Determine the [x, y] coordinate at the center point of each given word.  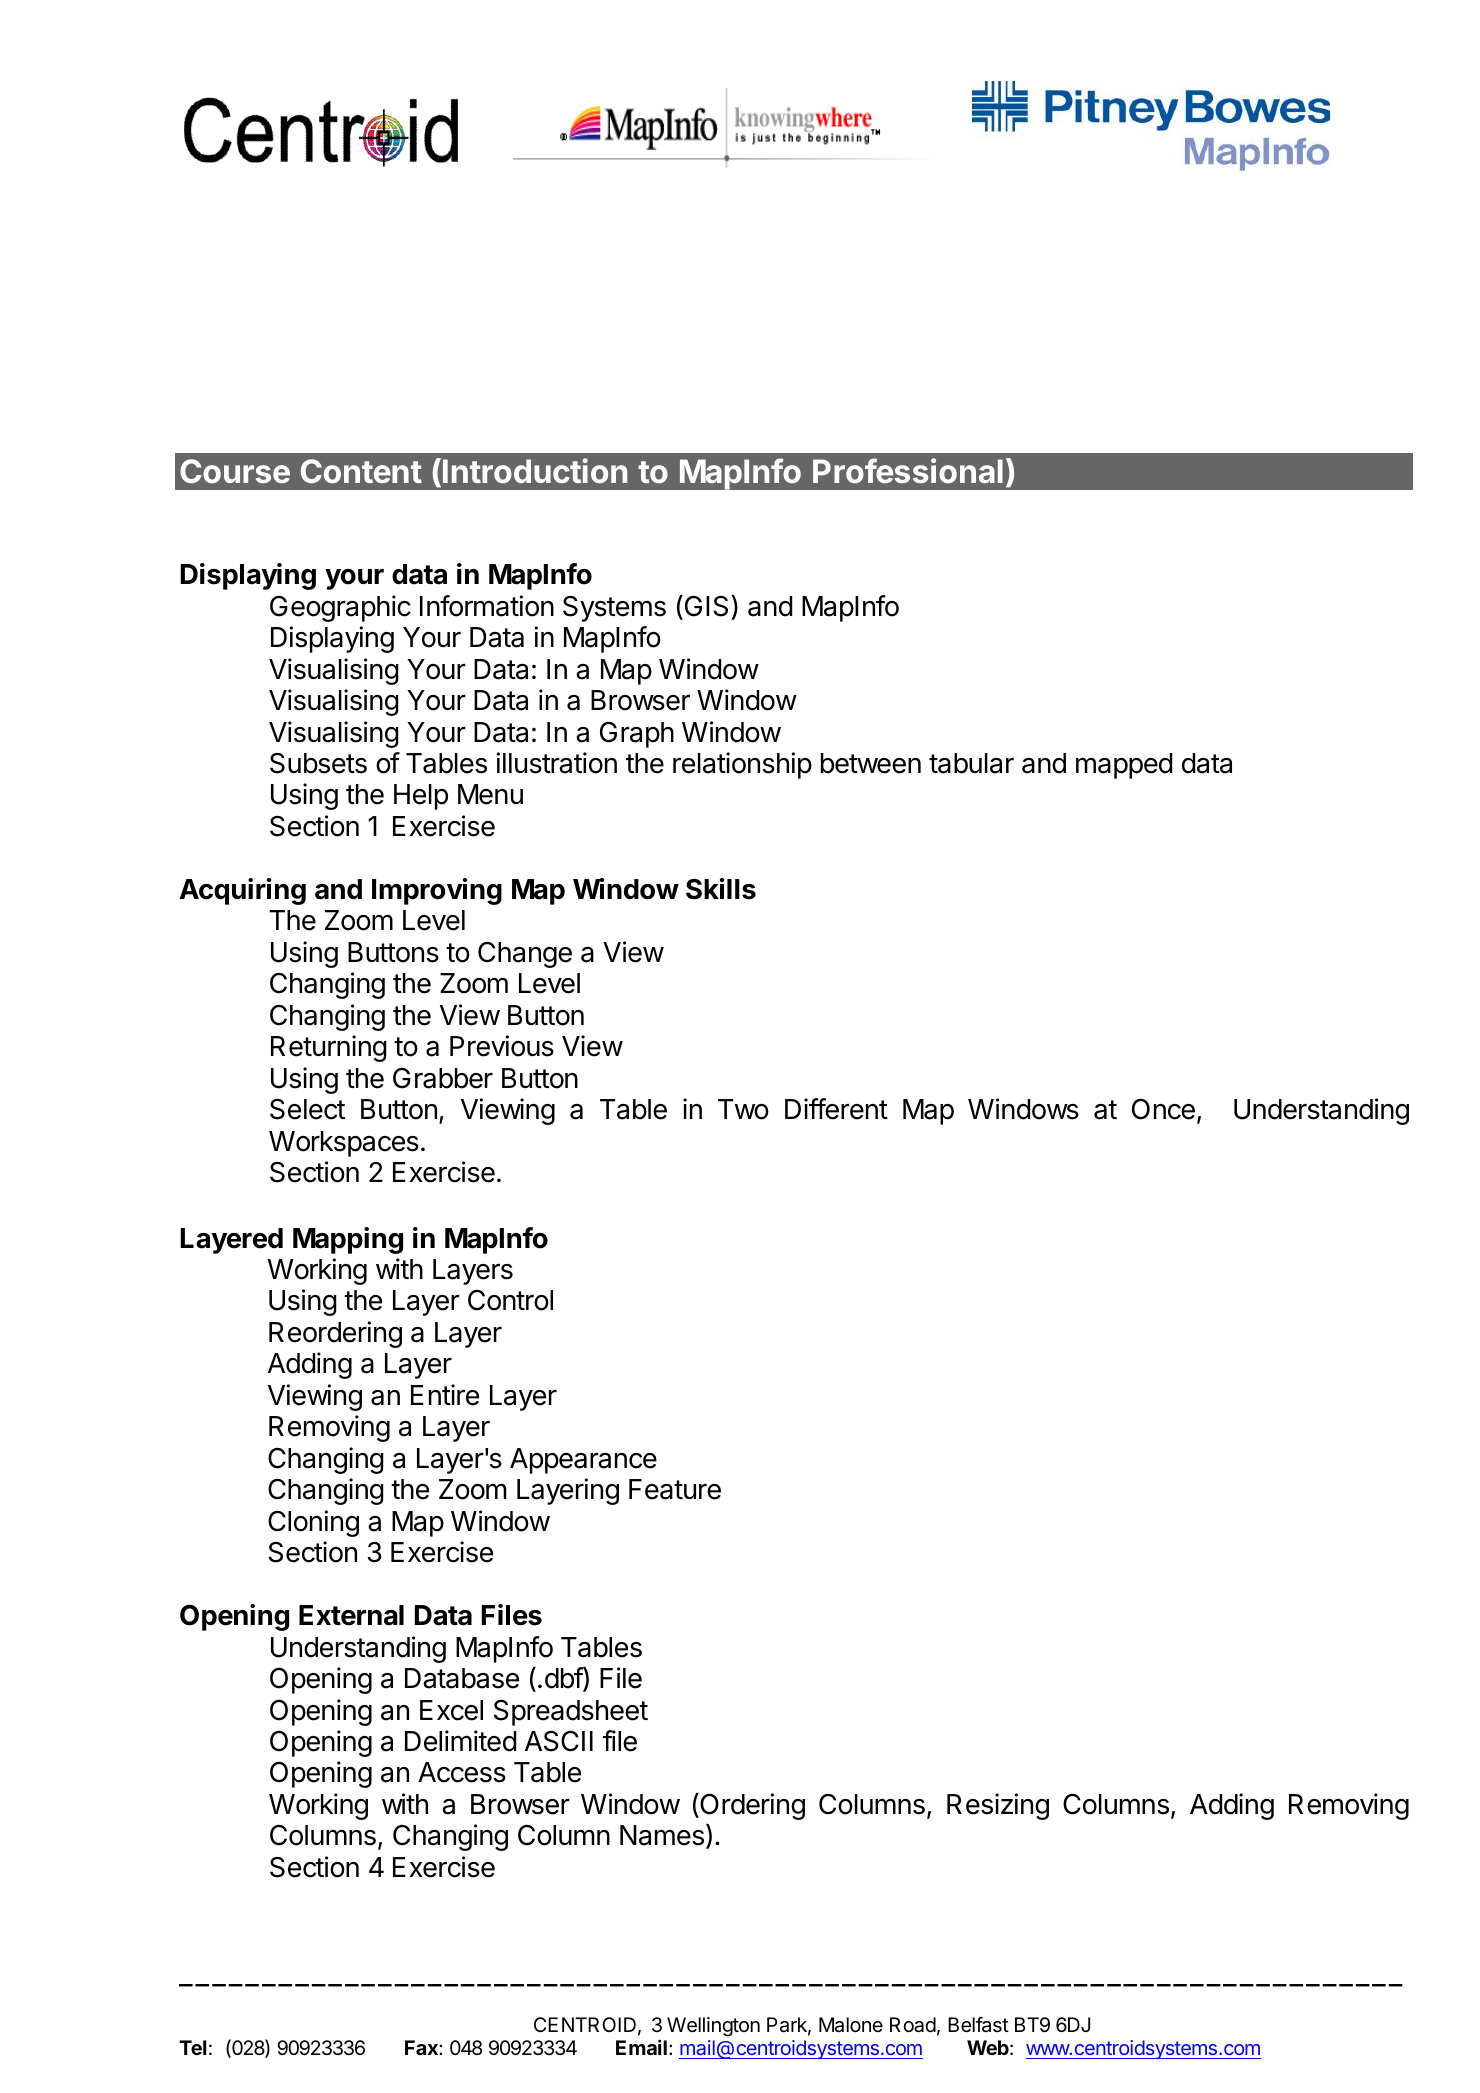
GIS [705, 606]
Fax [422, 2047]
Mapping [348, 1240]
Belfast [978, 2025]
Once [1163, 1109]
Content [361, 471]
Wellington [713, 2027]
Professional [908, 470]
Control [510, 1300]
